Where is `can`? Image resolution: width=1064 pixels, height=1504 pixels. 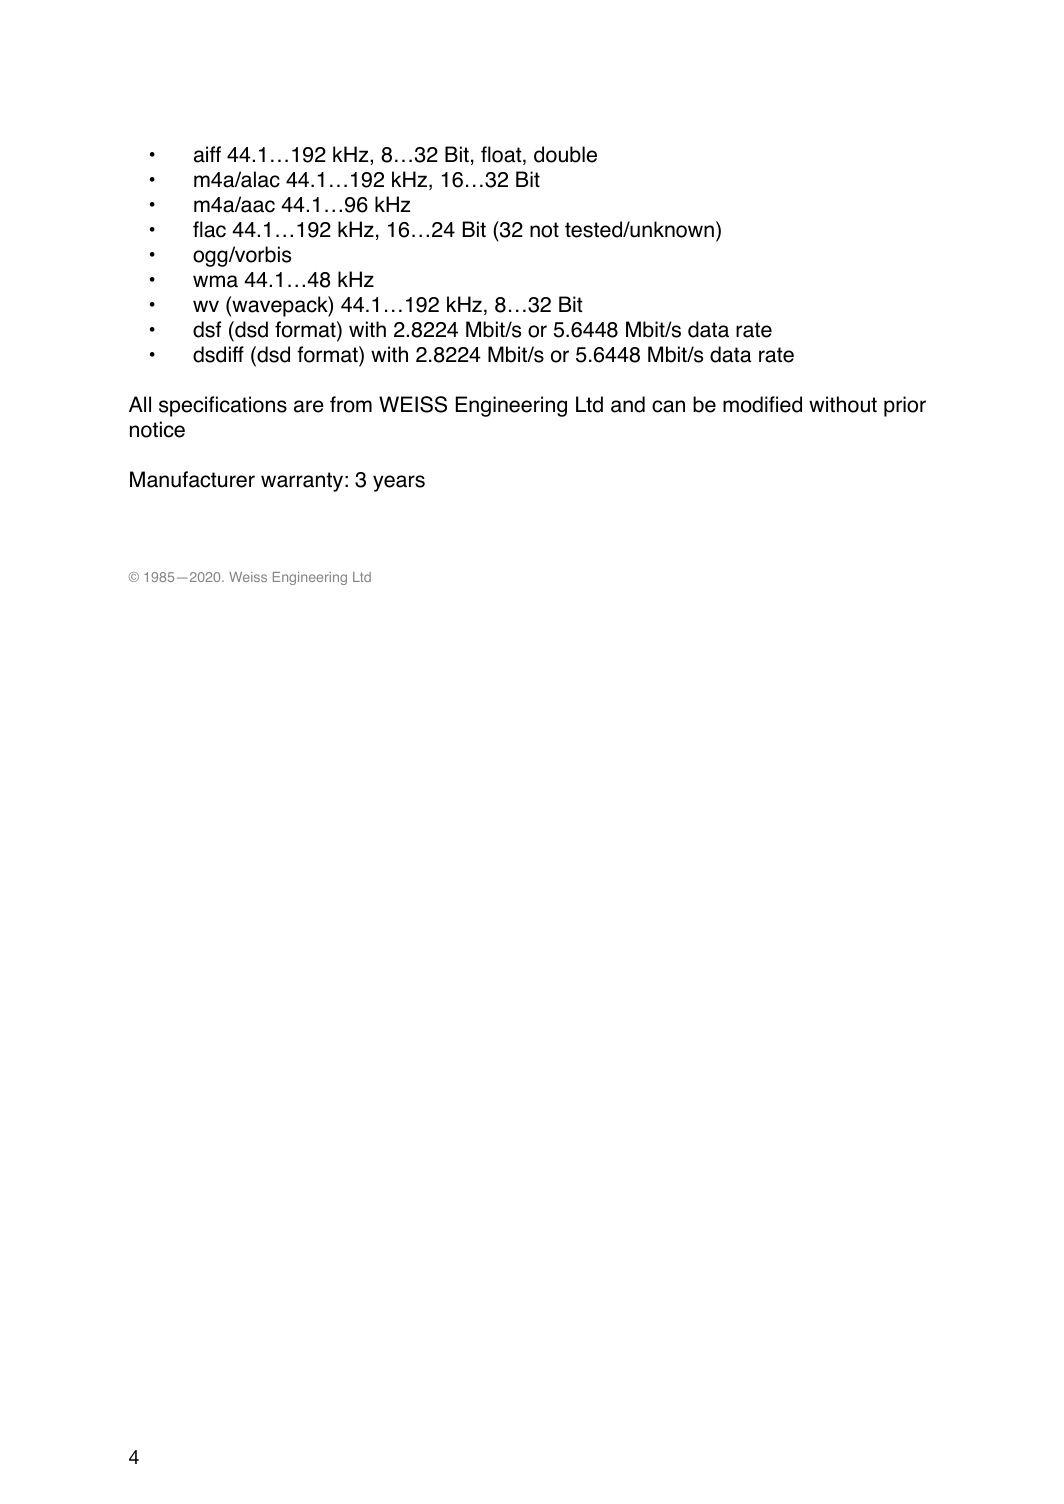 can is located at coordinates (668, 406).
